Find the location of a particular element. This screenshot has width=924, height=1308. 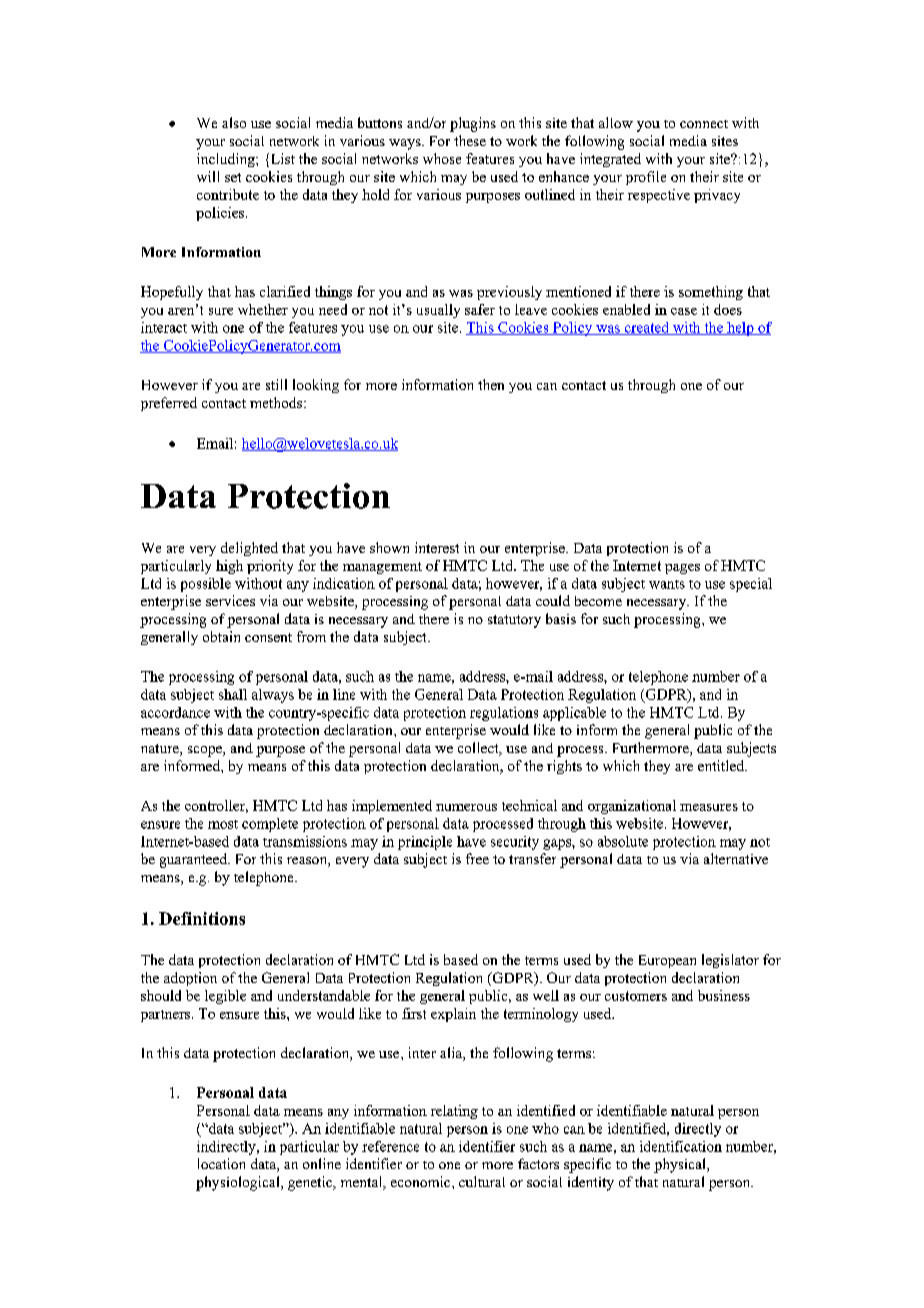

whose is located at coordinates (442, 158).
